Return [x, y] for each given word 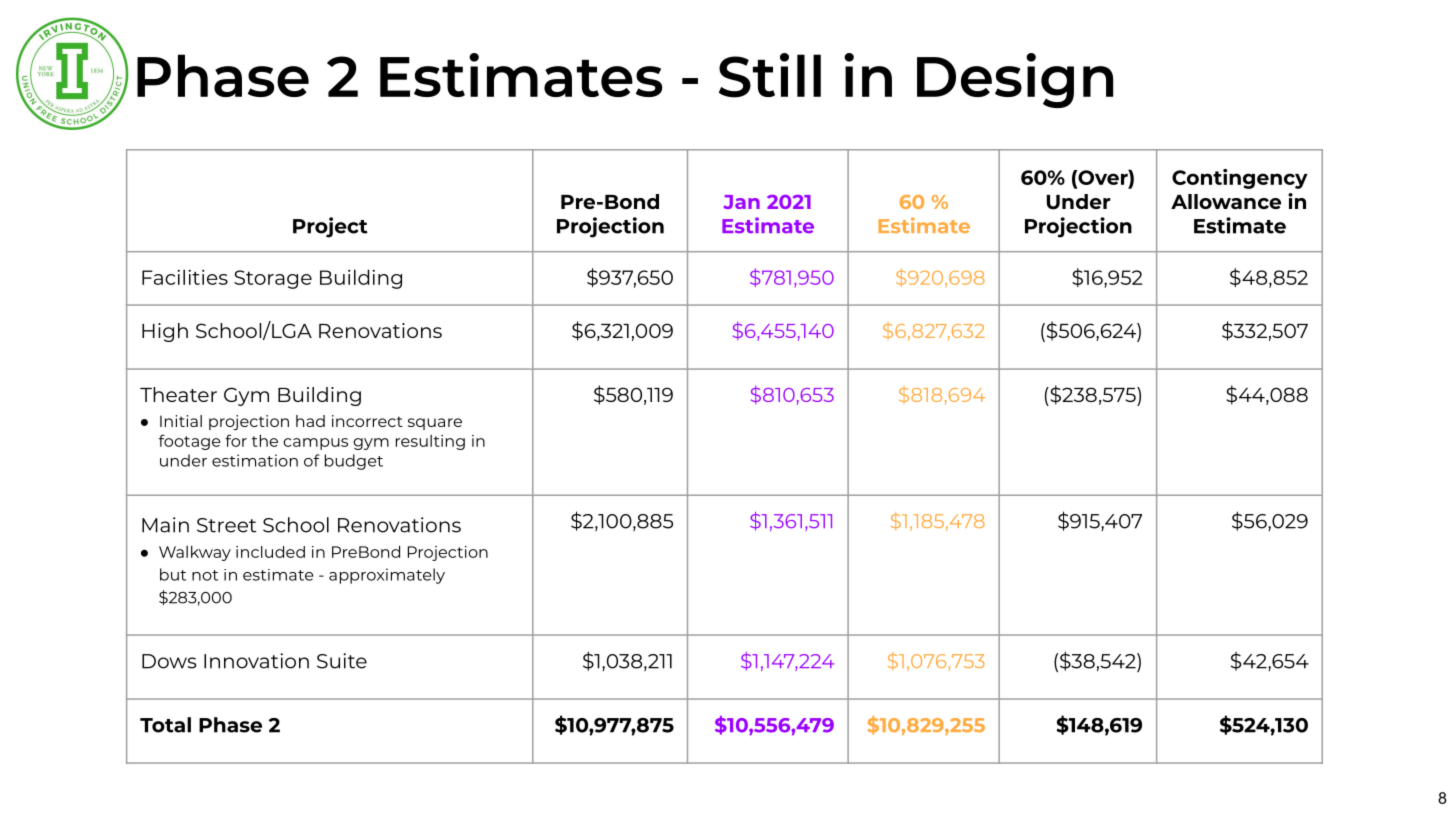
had [310, 421]
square [435, 424]
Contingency [1240, 179]
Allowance [1226, 201]
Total [165, 725]
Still [770, 75]
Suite [342, 661]
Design [1015, 80]
